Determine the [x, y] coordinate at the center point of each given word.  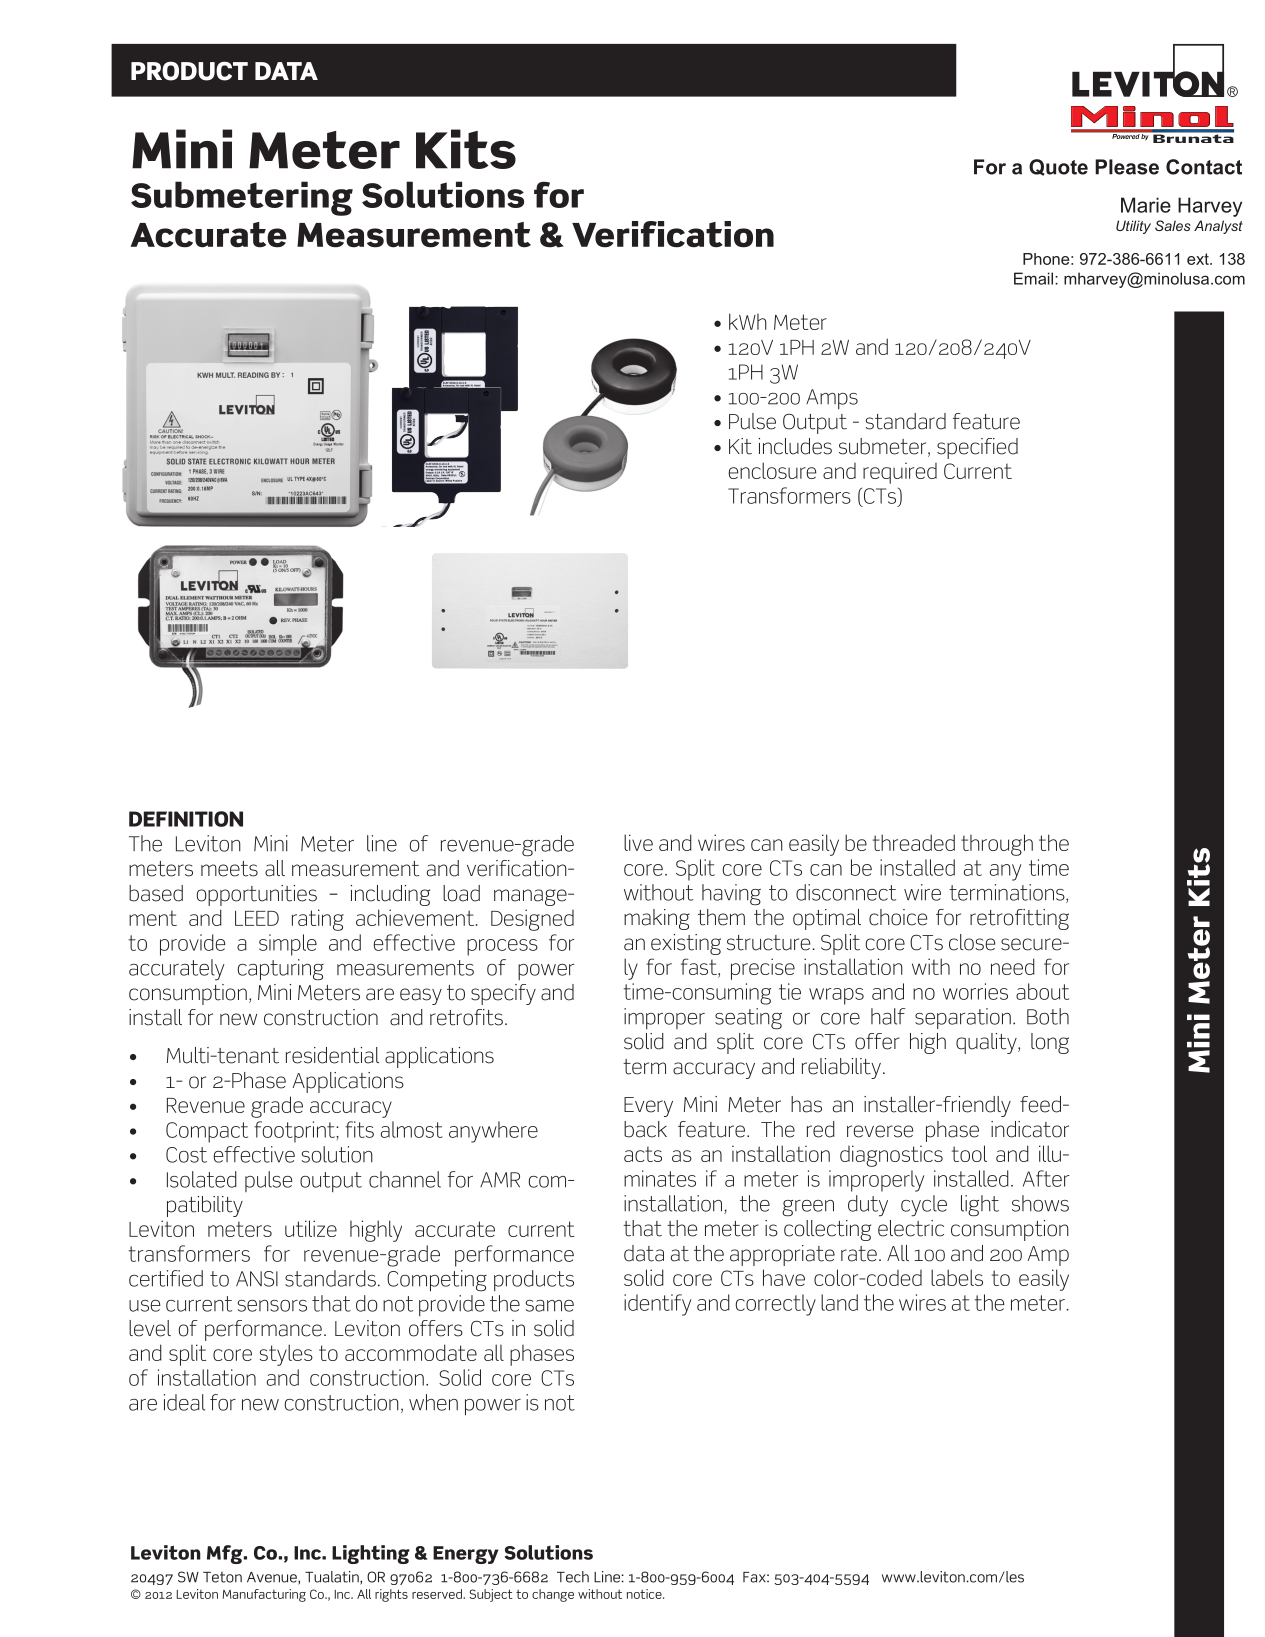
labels [957, 1277]
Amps [832, 399]
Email [1033, 278]
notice [645, 1594]
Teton [222, 1577]
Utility [1133, 227]
